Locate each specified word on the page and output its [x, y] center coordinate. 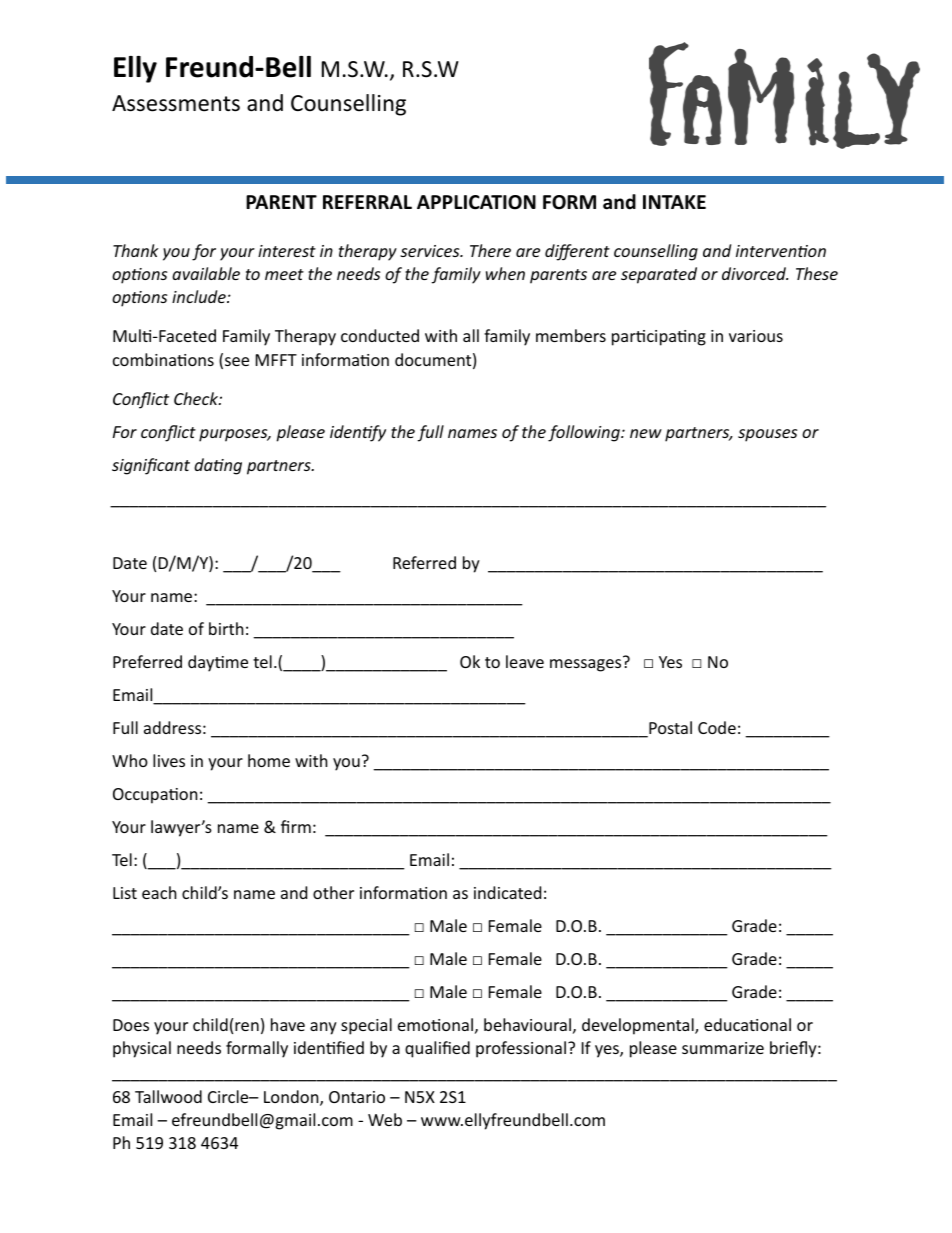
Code [717, 727]
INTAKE [674, 202]
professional [521, 1049]
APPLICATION [476, 202]
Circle [229, 1096]
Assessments [176, 103]
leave [525, 661]
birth [226, 628]
